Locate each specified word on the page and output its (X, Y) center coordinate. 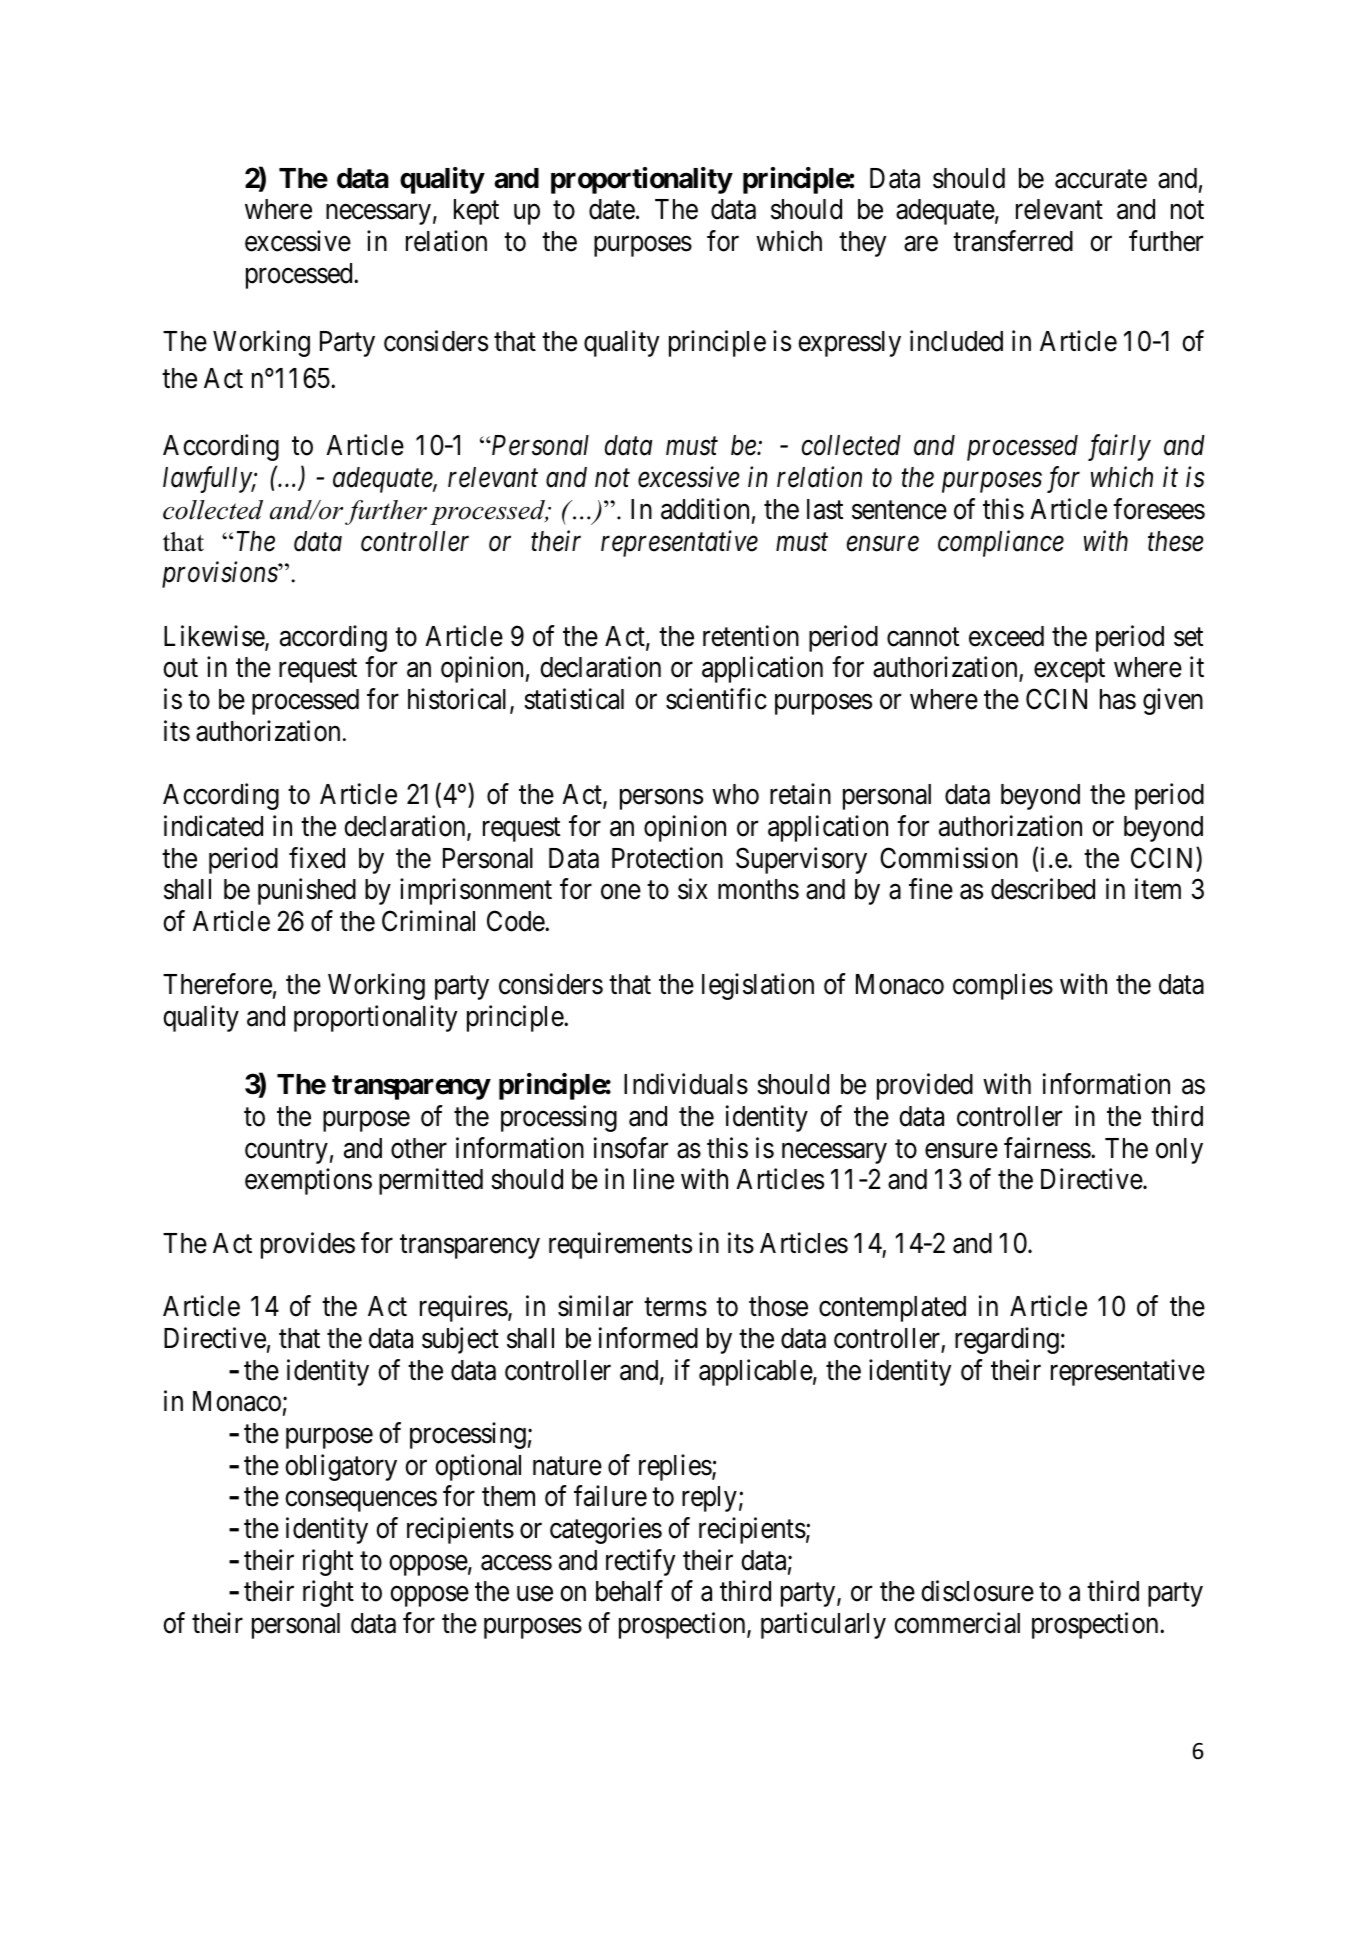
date (612, 209)
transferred (1013, 241)
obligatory (341, 1467)
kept (476, 212)
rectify (640, 1562)
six (693, 889)
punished (307, 891)
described (1043, 889)
